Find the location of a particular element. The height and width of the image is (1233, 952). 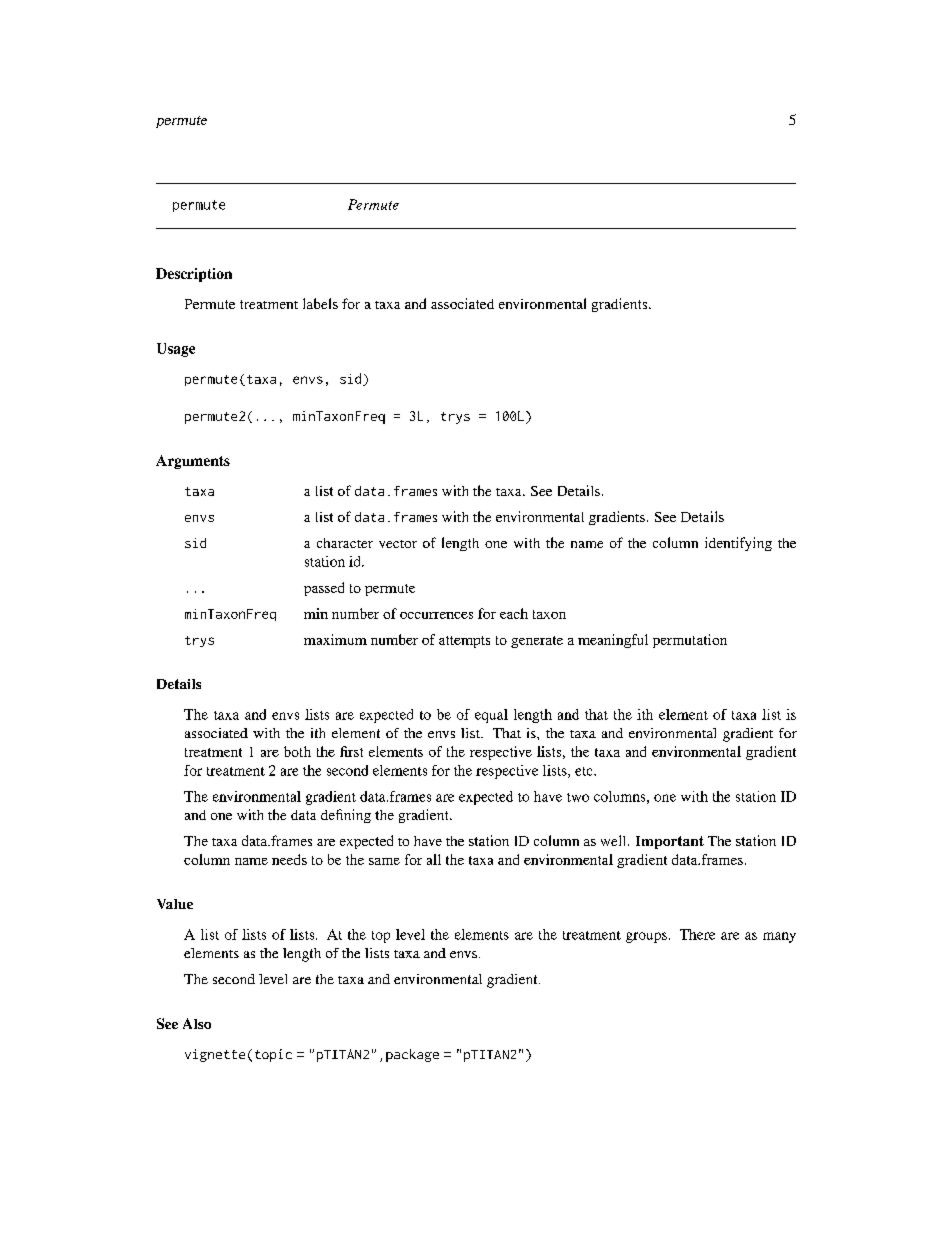

needs is located at coordinates (289, 859).
